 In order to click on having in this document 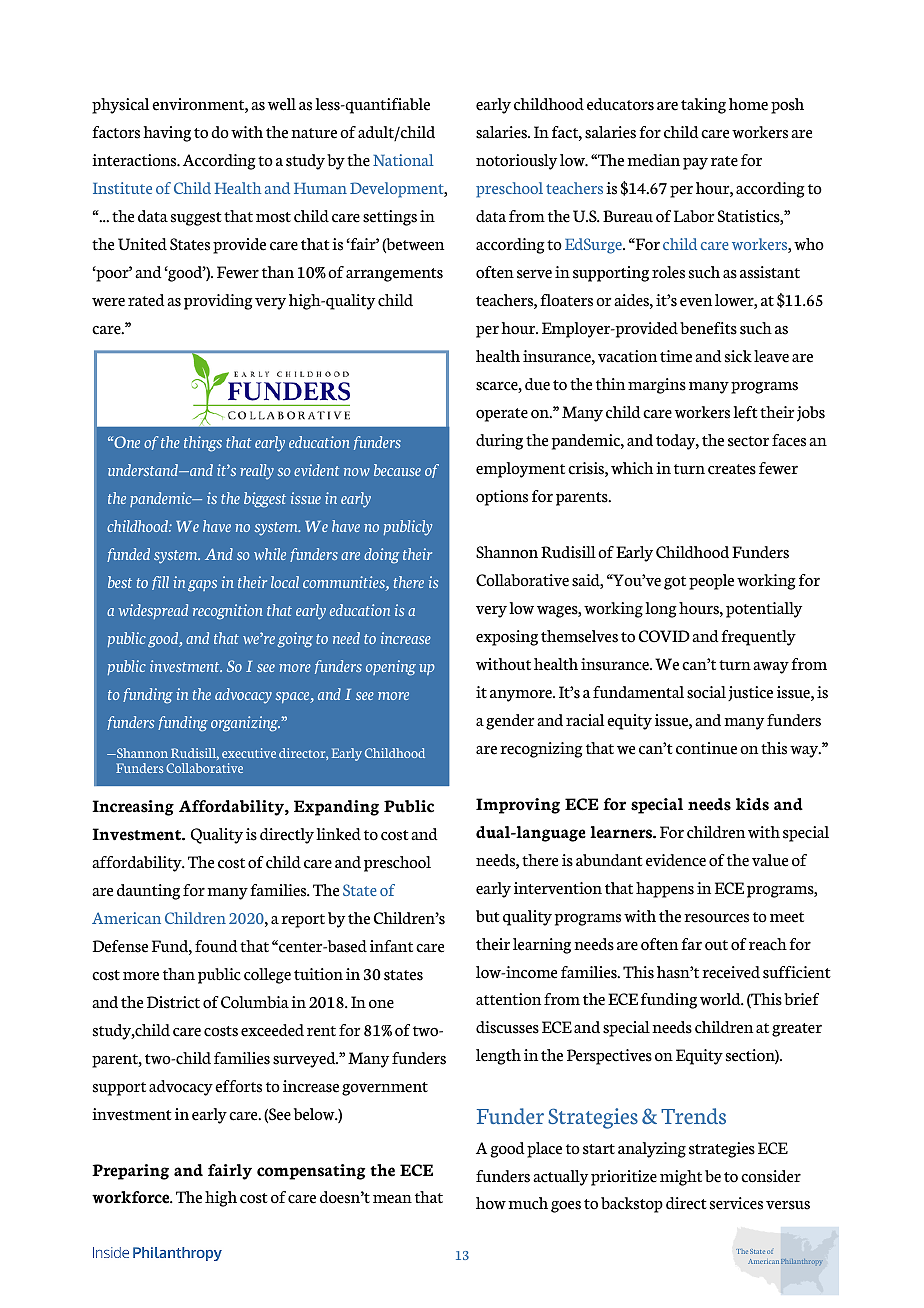, I will do `click(167, 134)`.
